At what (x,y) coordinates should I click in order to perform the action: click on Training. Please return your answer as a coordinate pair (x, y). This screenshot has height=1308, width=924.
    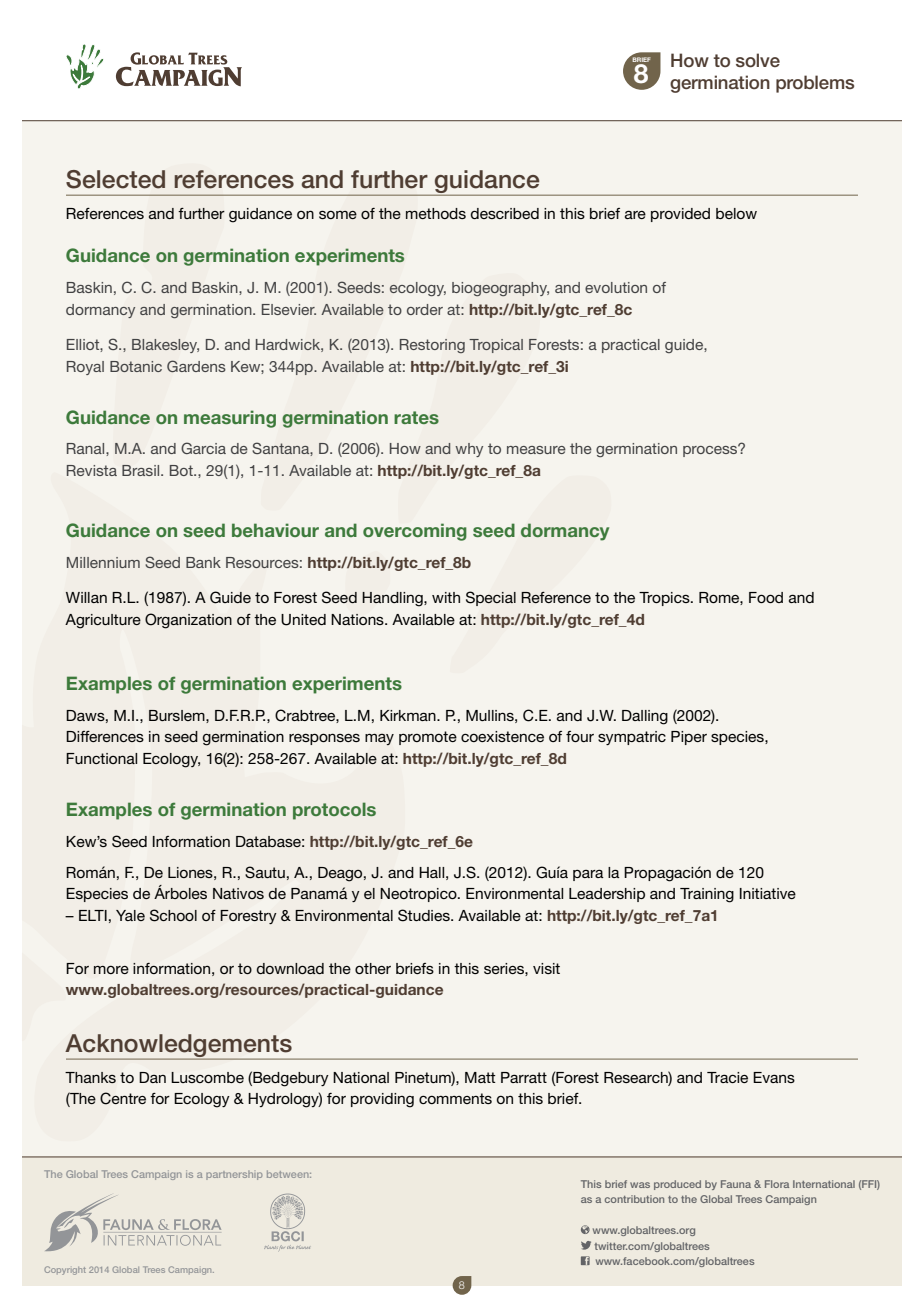
    Looking at the image, I should click on (707, 895).
